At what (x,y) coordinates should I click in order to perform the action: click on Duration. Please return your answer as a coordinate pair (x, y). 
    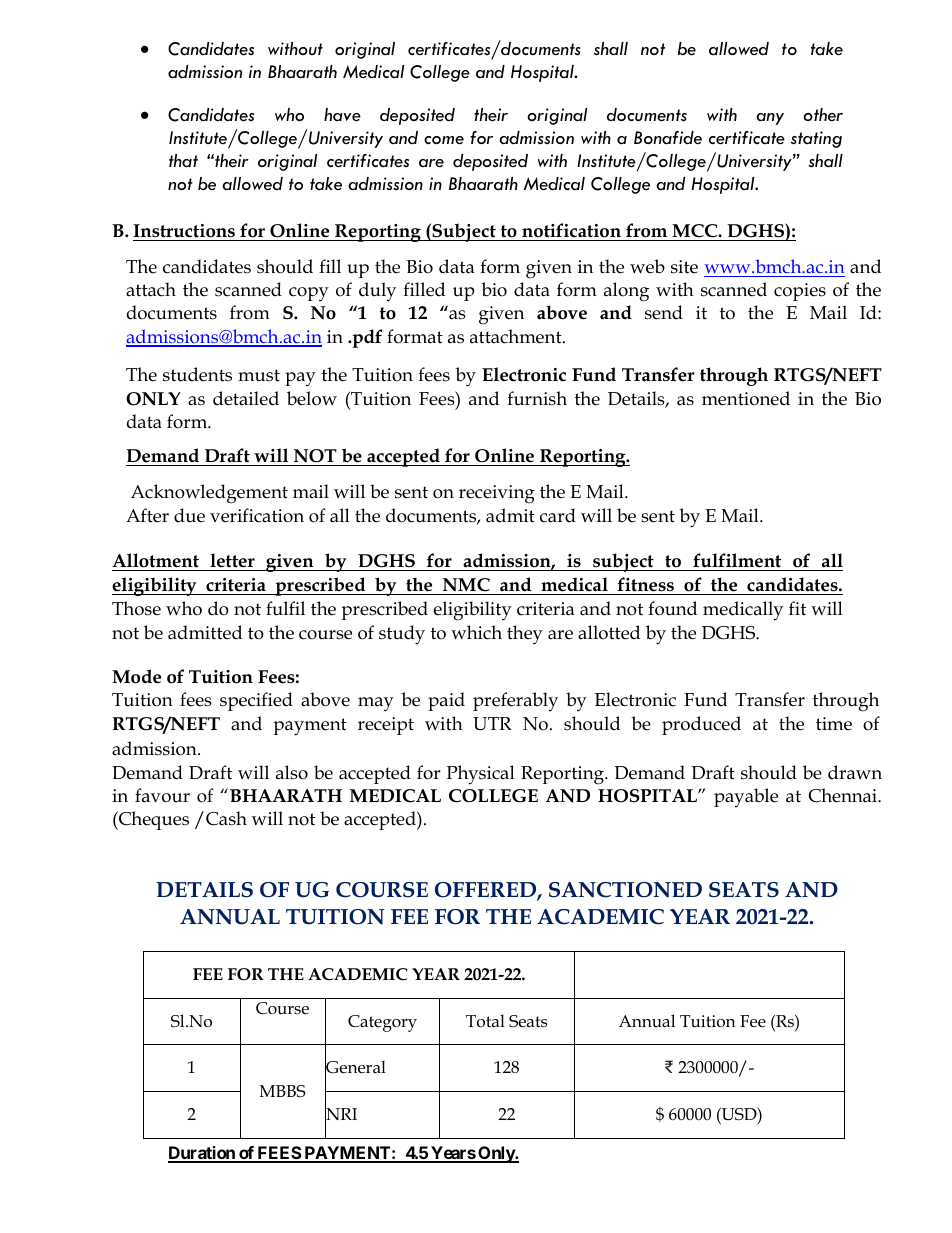
    Looking at the image, I should click on (202, 1154).
